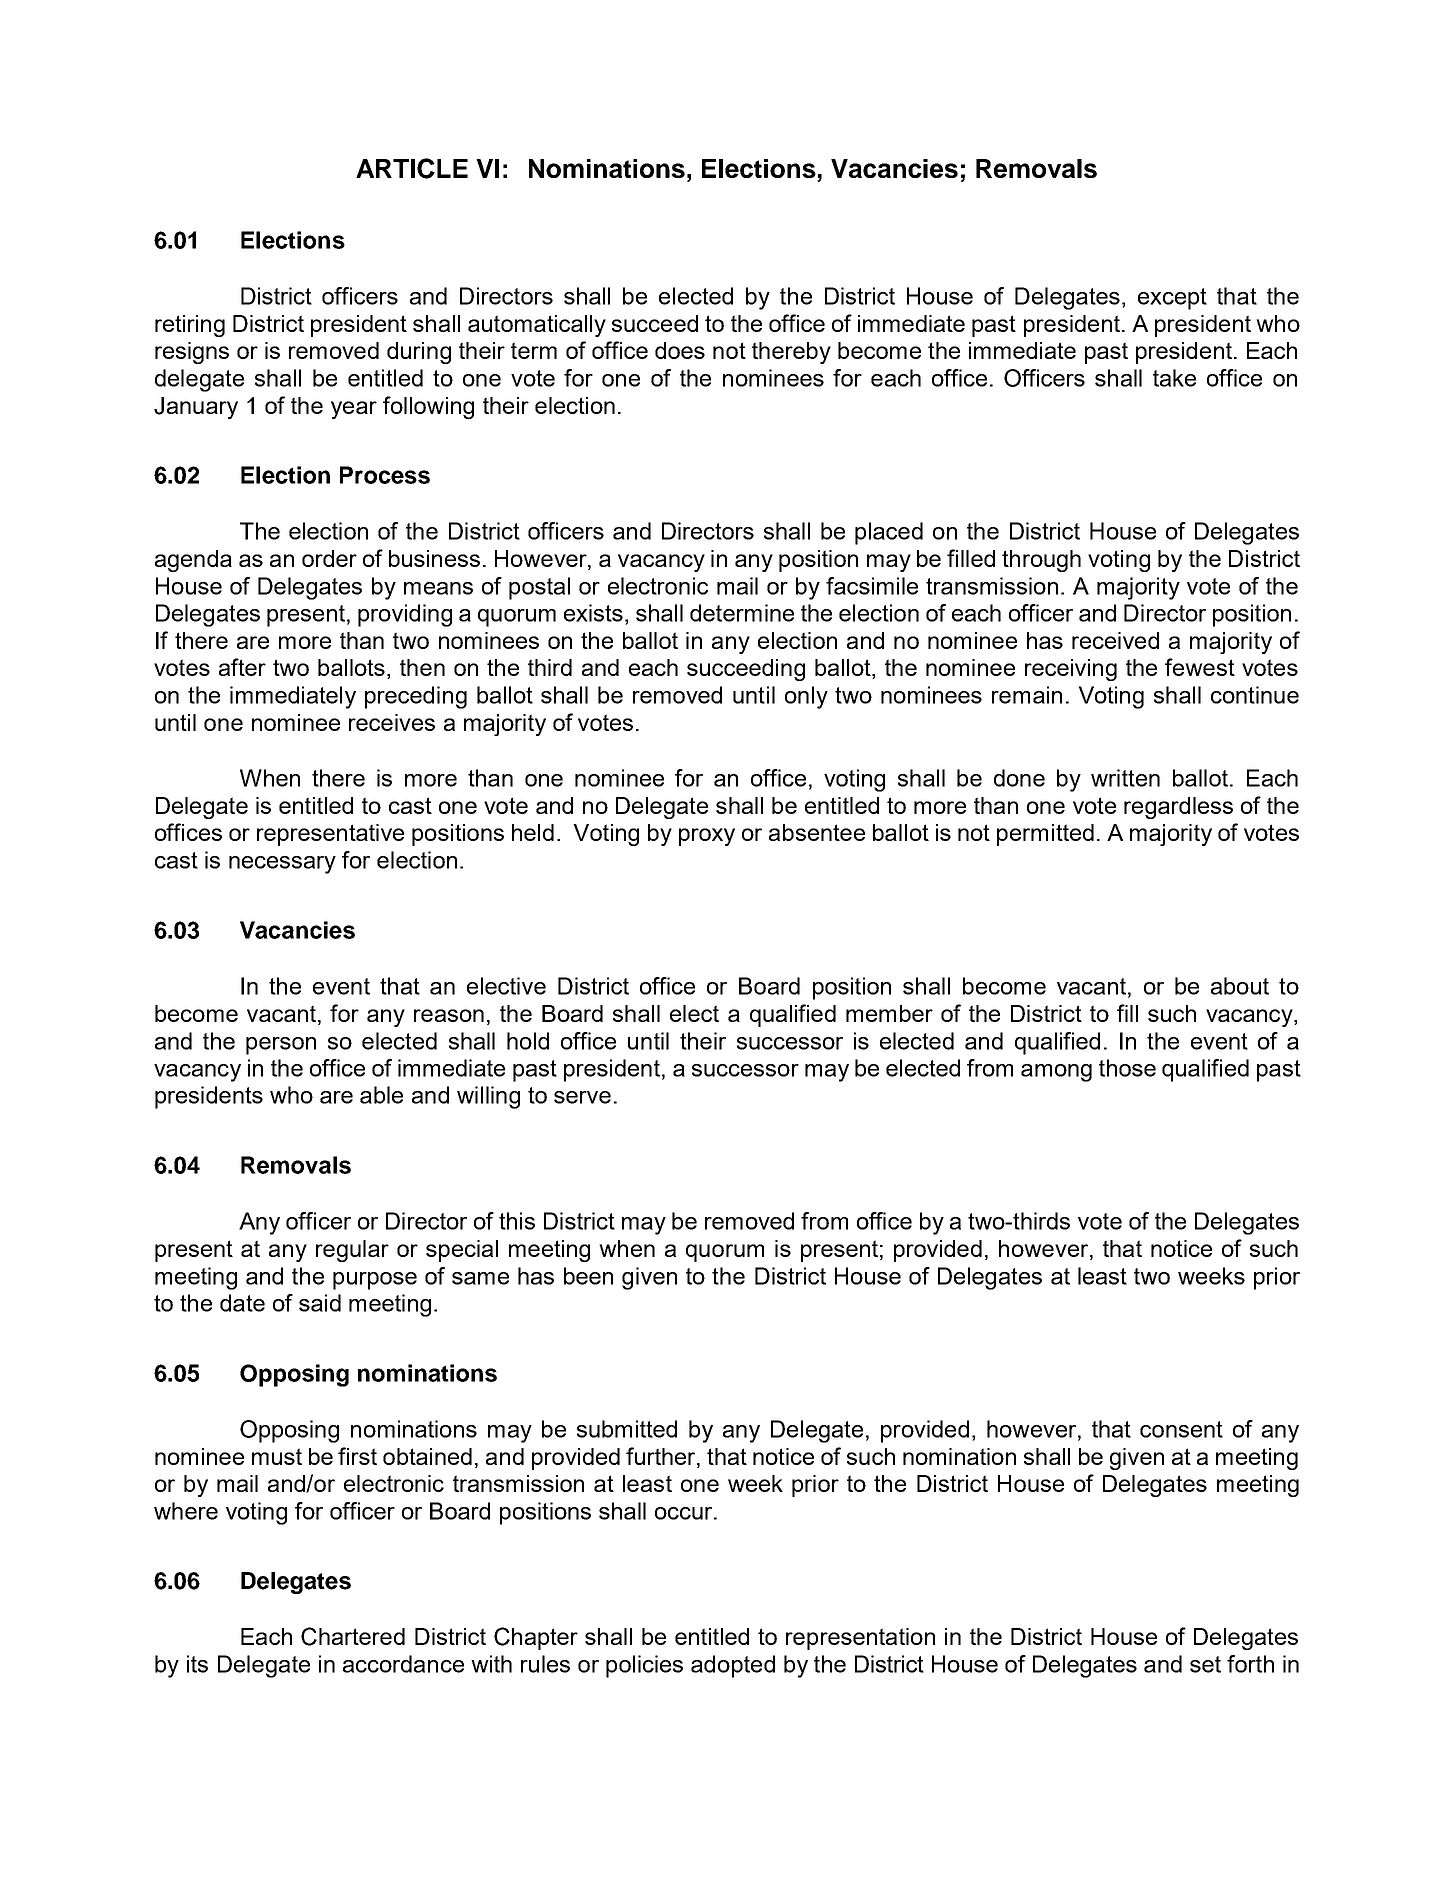 The width and height of the image is (1454, 1881). What do you see at coordinates (353, 1636) in the image?
I see `Chartered` at bounding box center [353, 1636].
